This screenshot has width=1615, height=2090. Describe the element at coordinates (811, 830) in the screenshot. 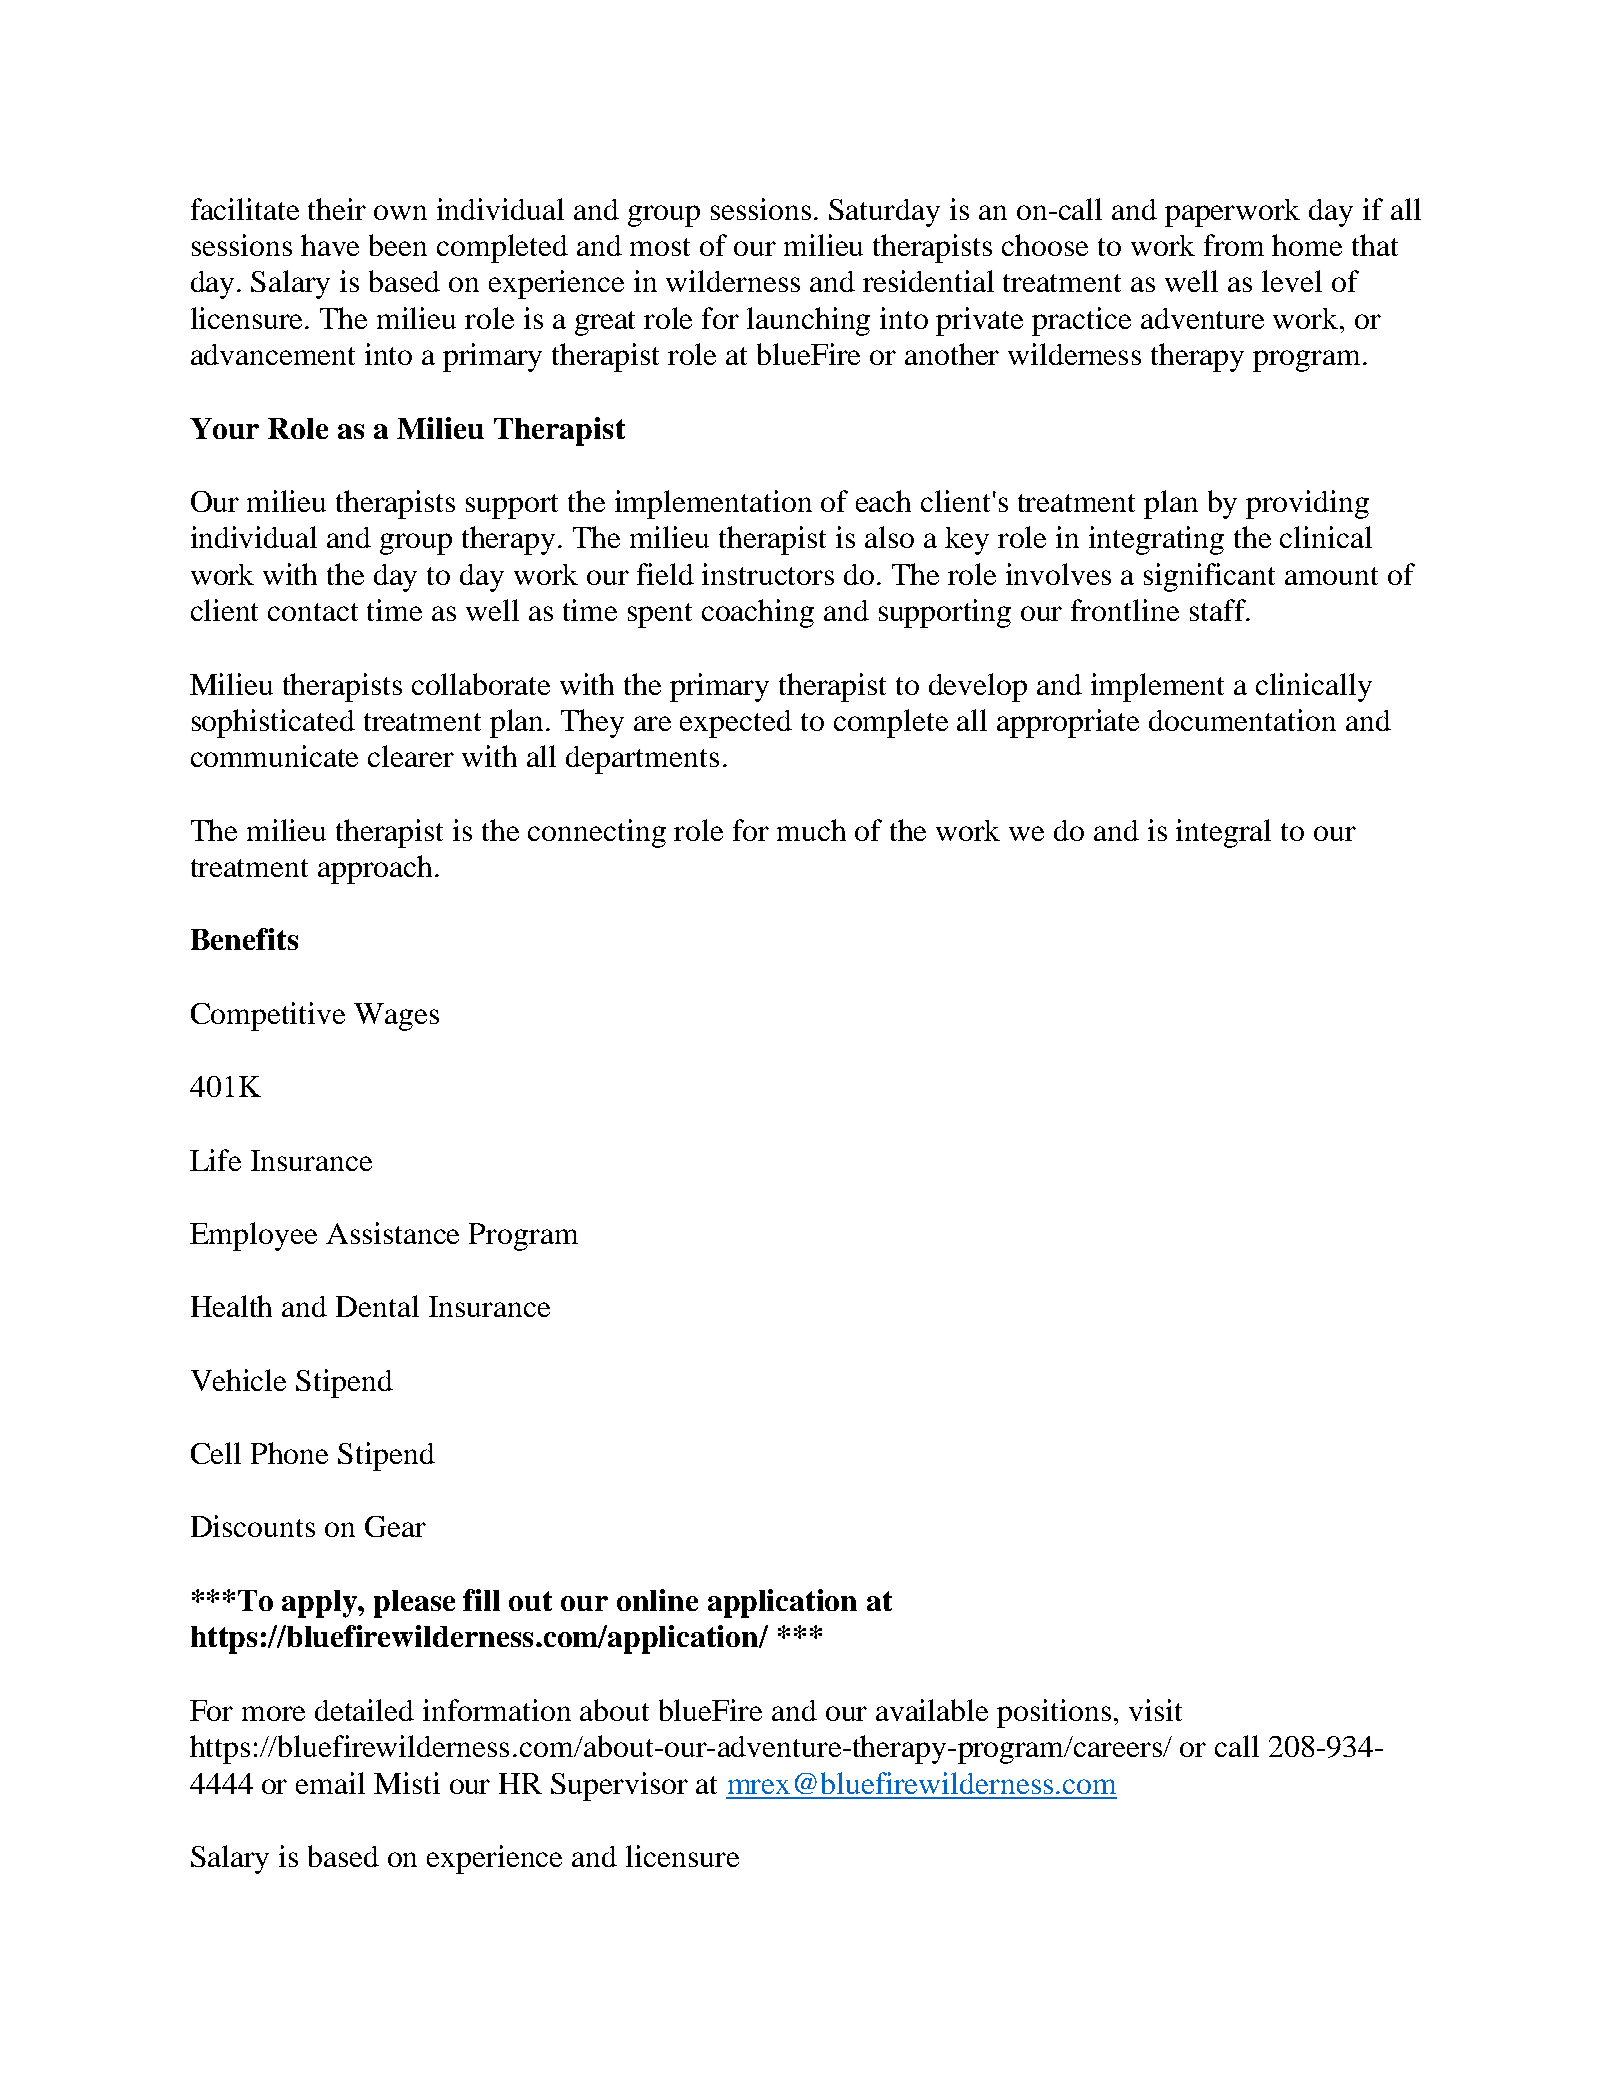

I see `much` at that location.
